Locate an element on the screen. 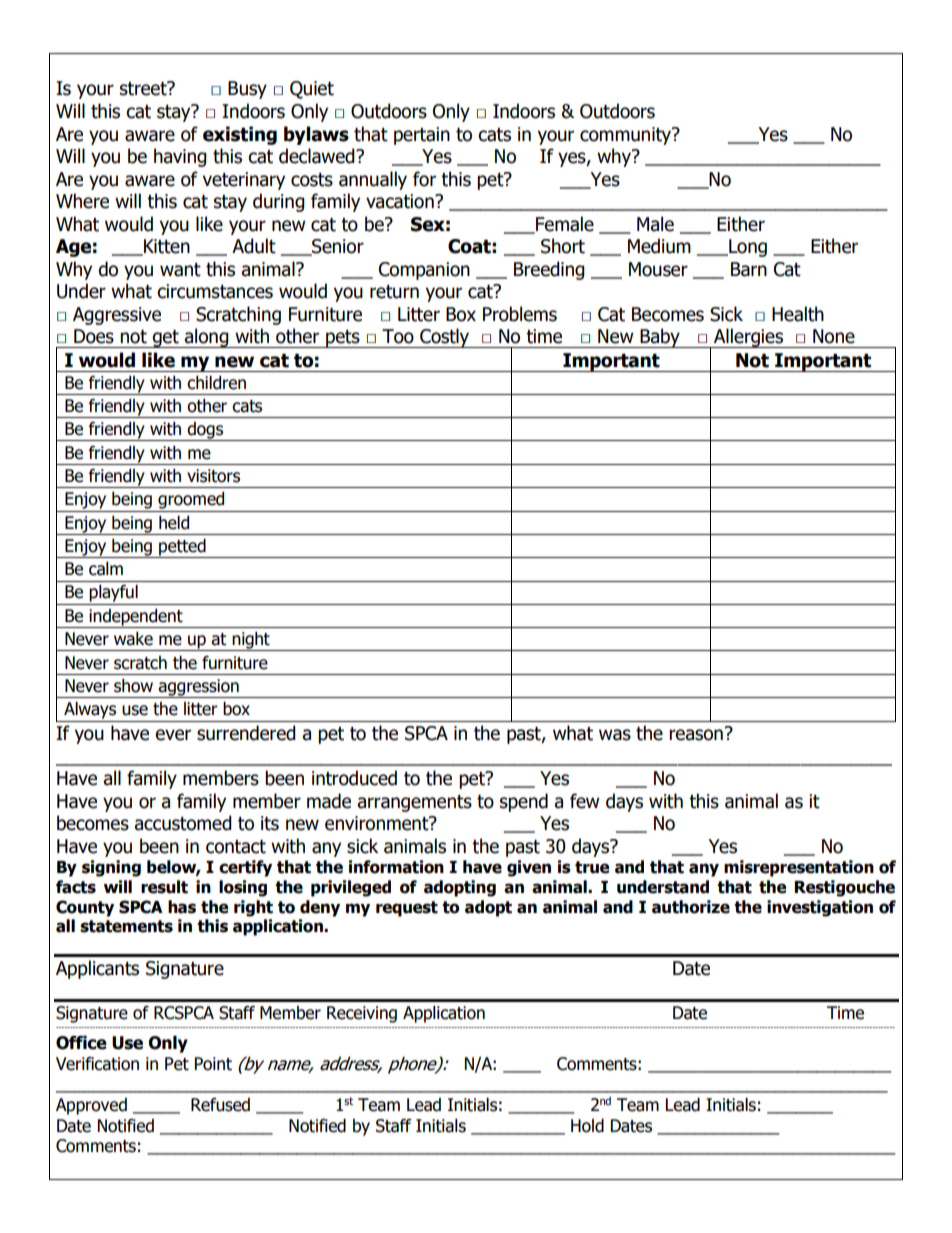 The width and height of the screenshot is (952, 1233). night is located at coordinates (251, 641).
